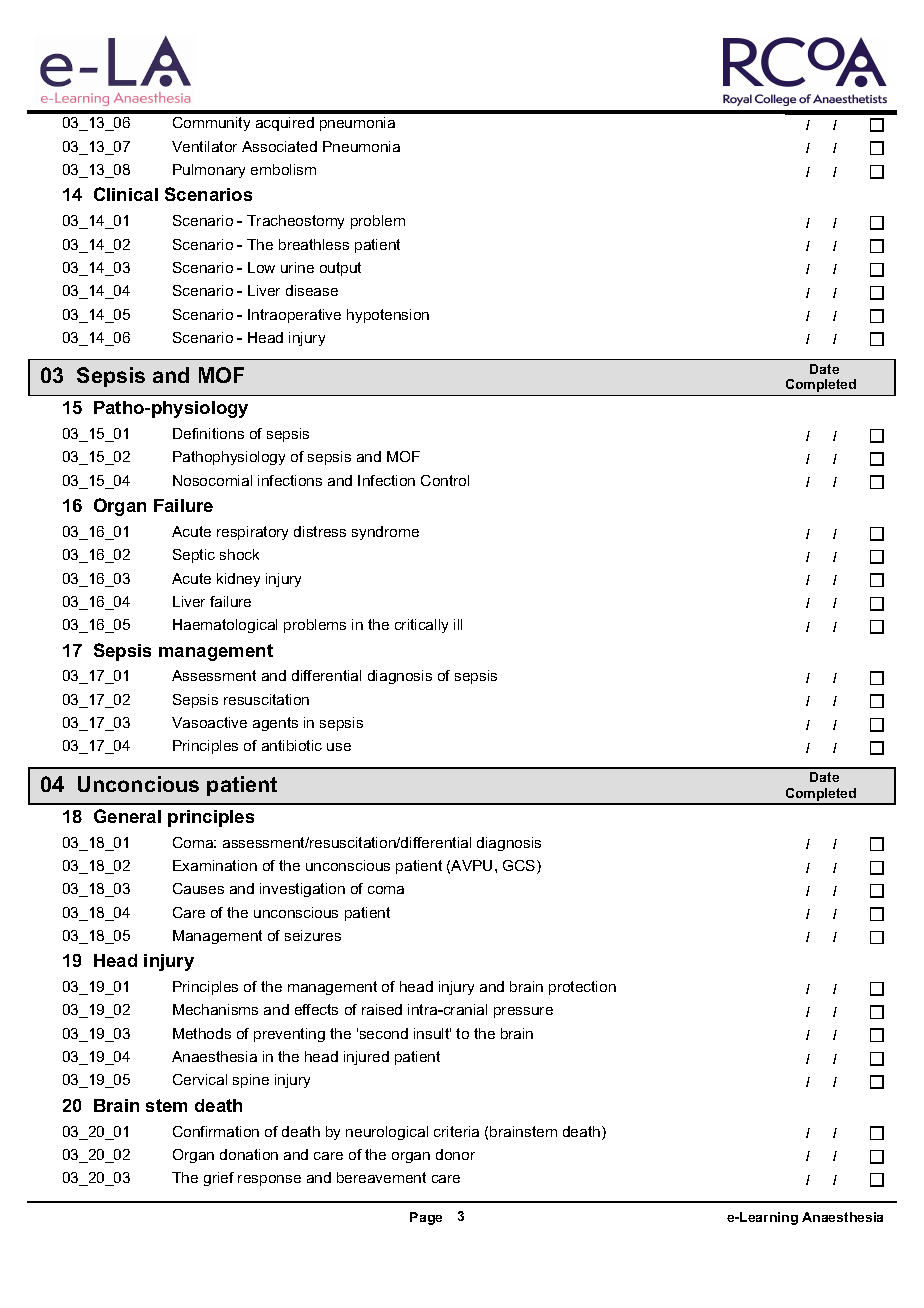 The height and width of the image is (1308, 924). Describe the element at coordinates (458, 624) in the image. I see `ill` at that location.
